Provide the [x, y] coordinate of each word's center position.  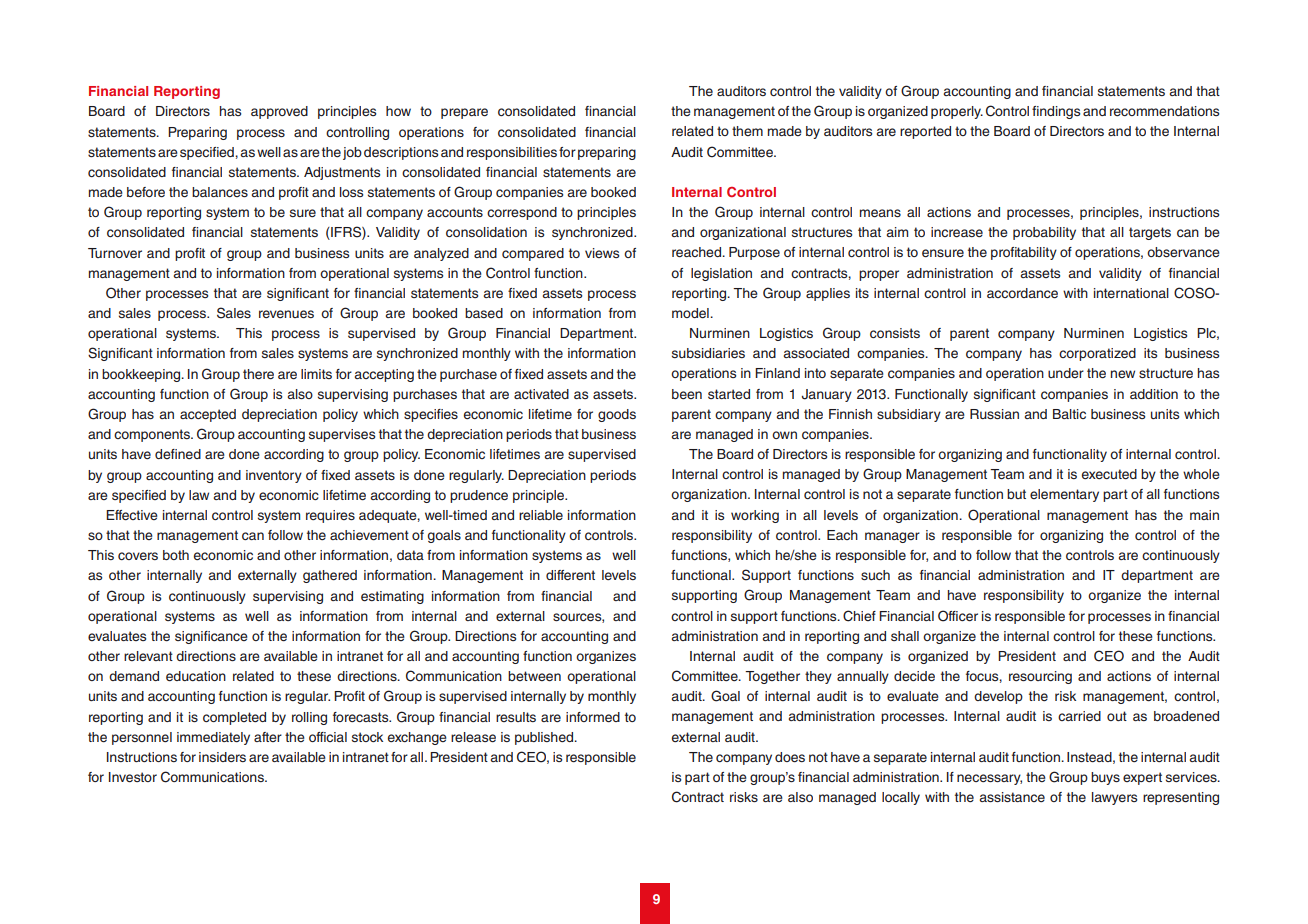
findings [1056, 112]
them [747, 131]
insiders [222, 757]
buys [1105, 778]
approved [279, 112]
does [790, 757]
